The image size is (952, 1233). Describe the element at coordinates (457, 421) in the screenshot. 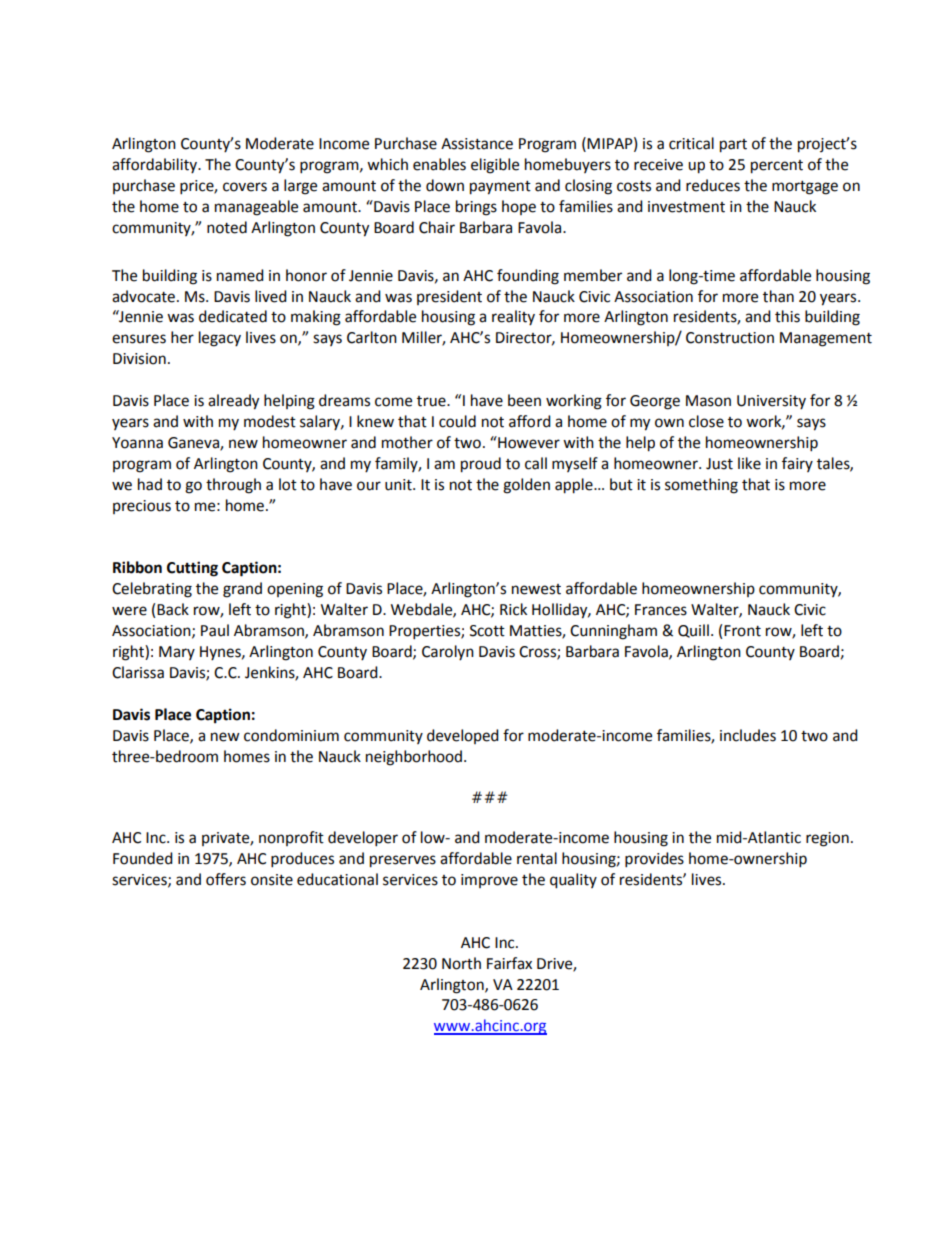

I see `could` at that location.
